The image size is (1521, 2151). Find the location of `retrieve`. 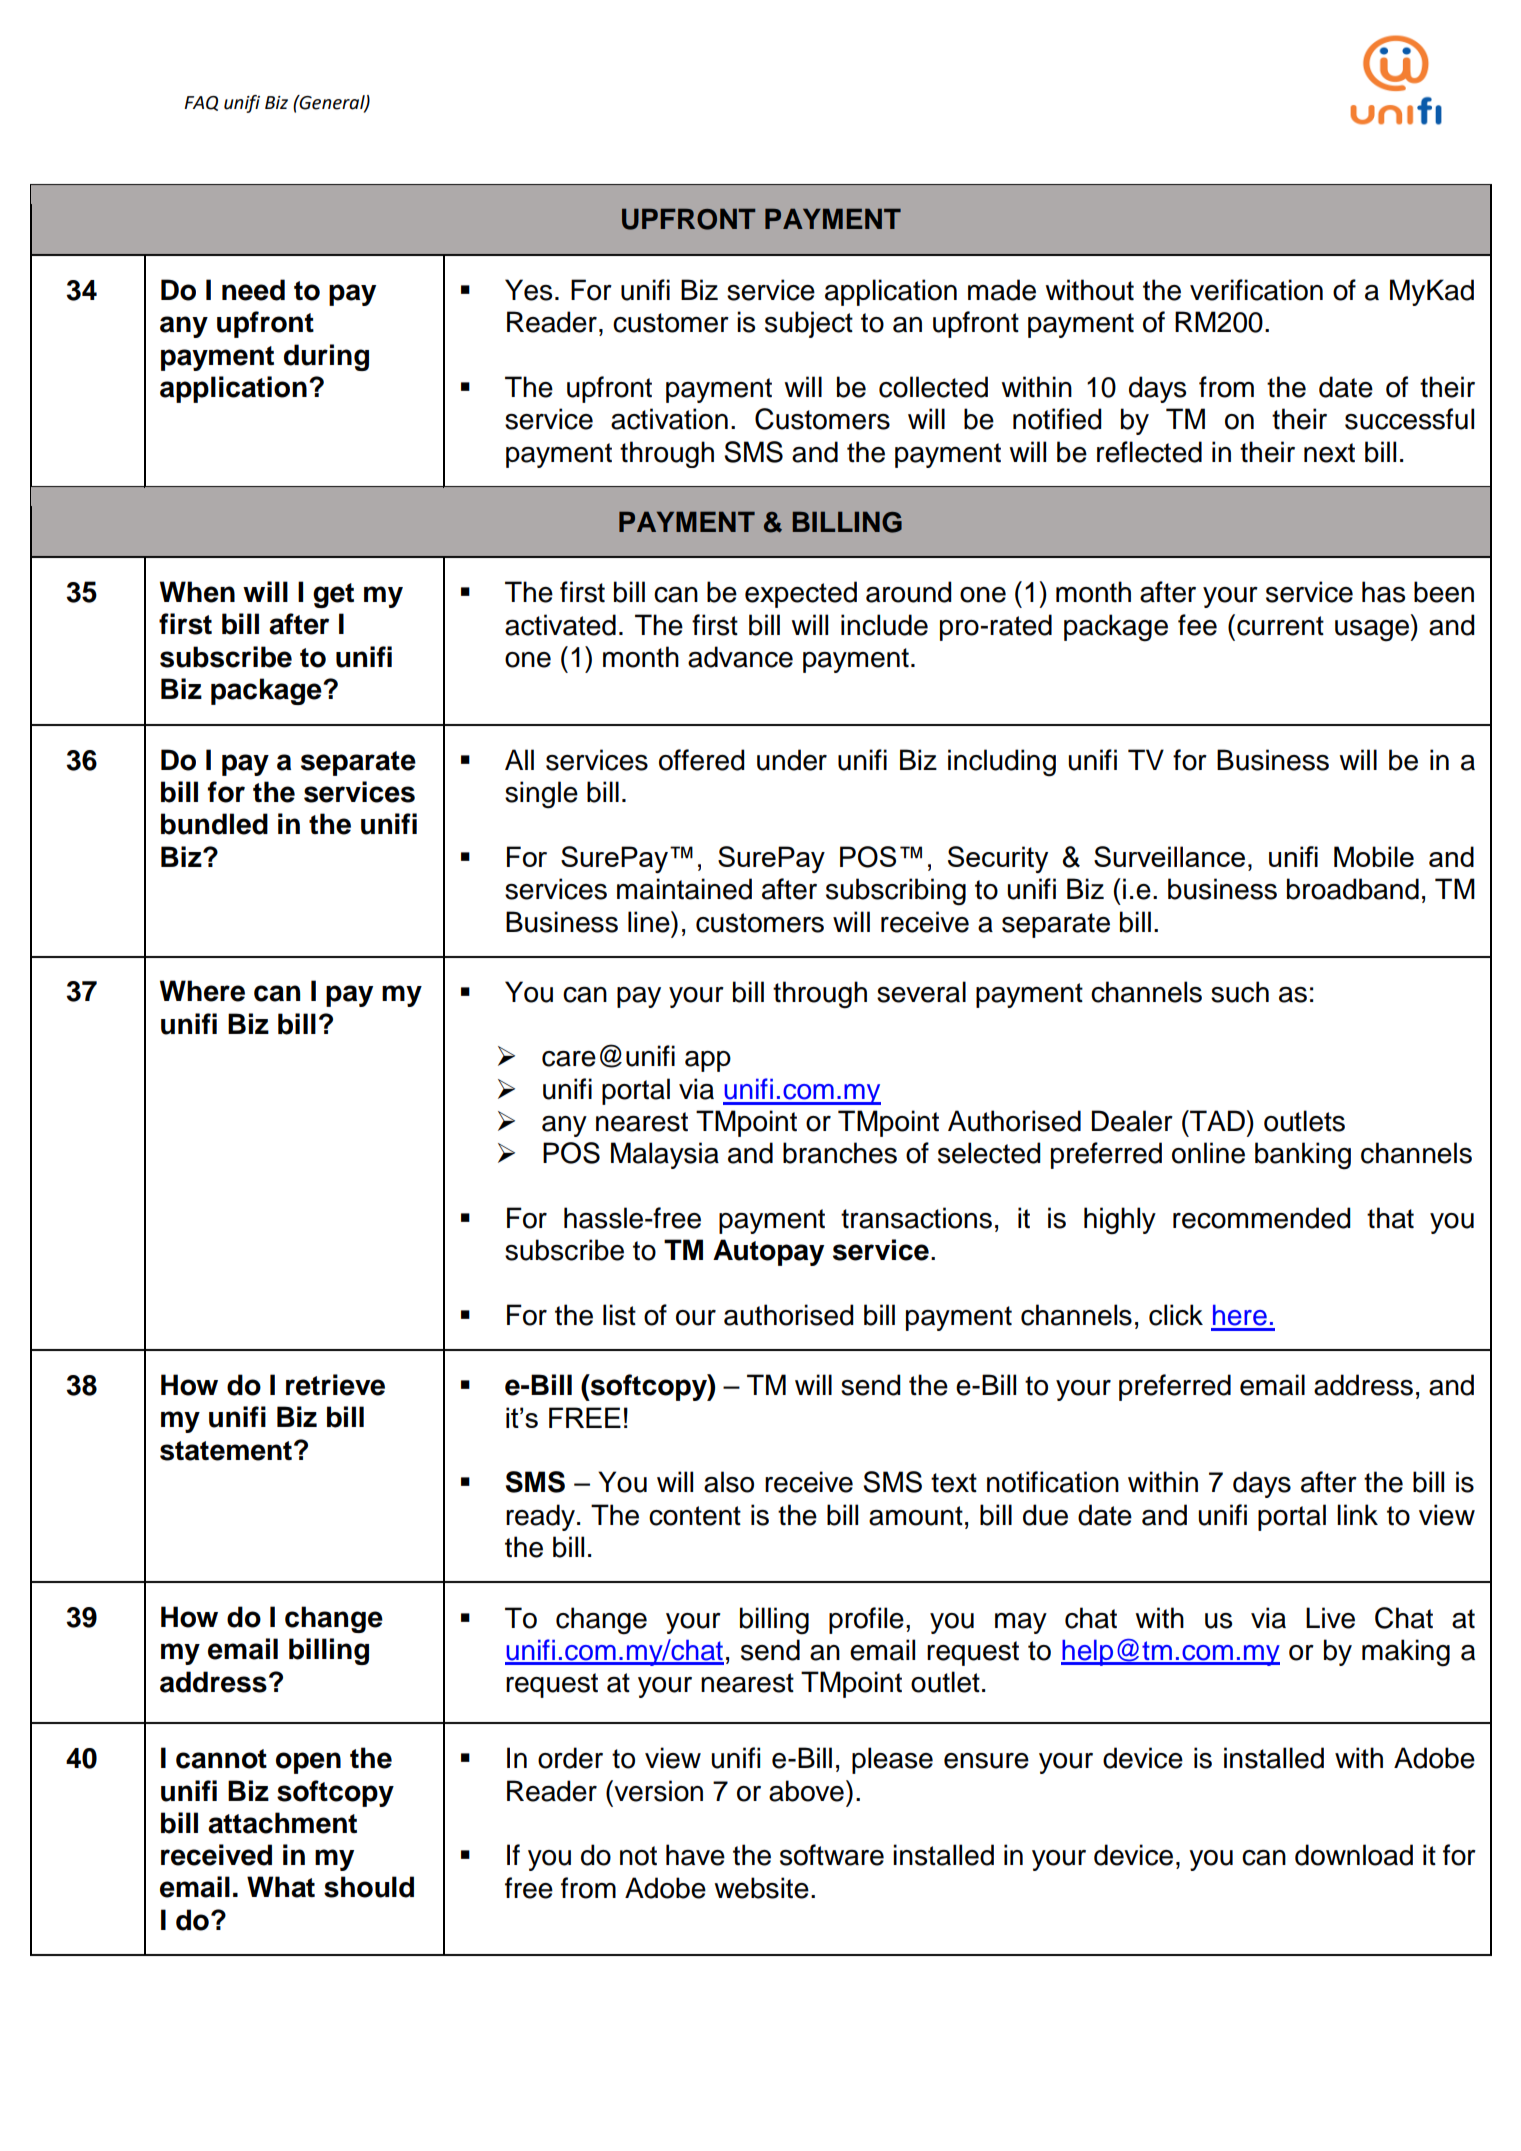

retrieve is located at coordinates (335, 1385).
